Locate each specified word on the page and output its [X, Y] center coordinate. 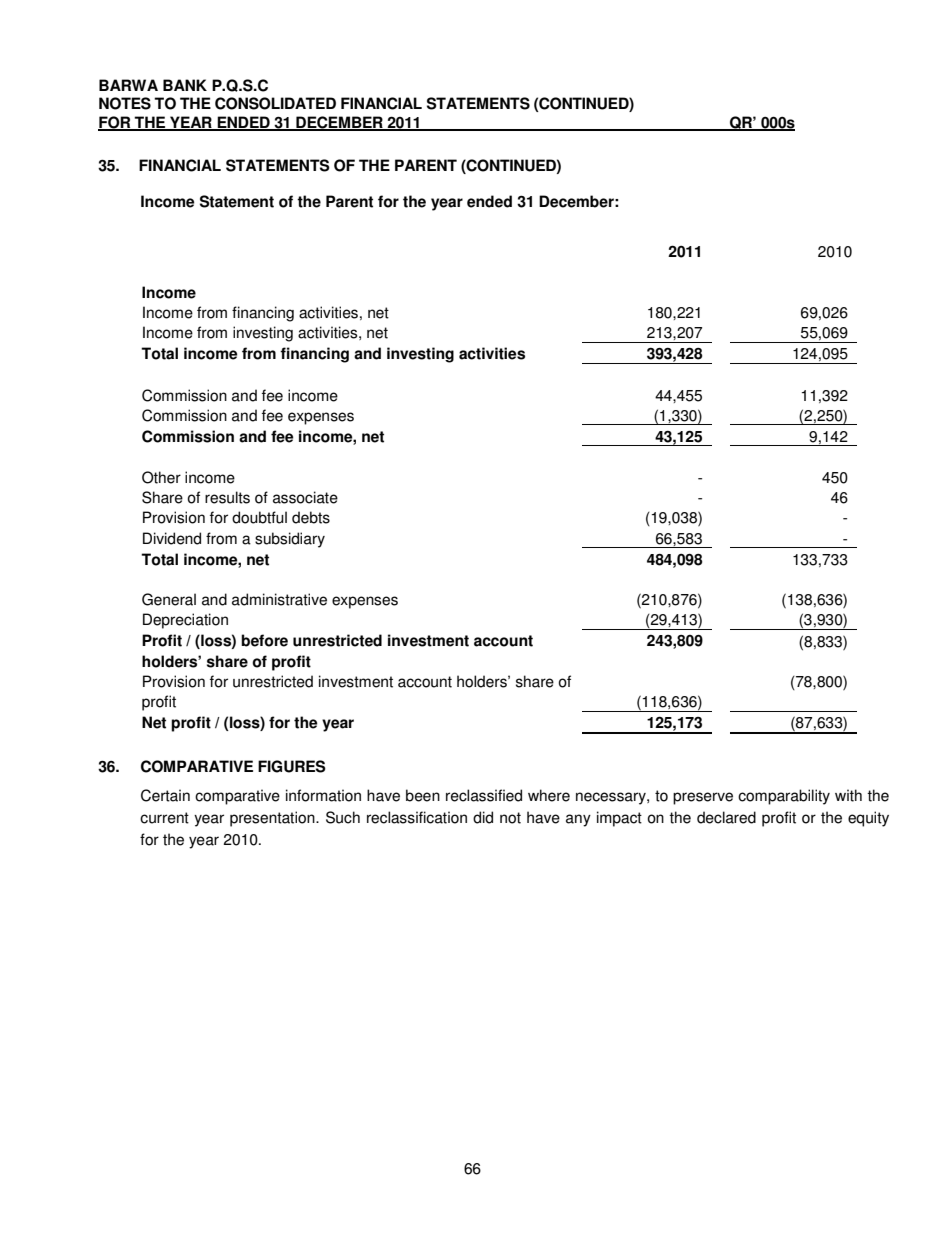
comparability [784, 797]
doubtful [259, 517]
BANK [185, 85]
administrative [279, 599]
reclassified [484, 795]
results [227, 497]
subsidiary [290, 540]
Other [161, 477]
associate [305, 497]
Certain [165, 795]
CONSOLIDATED [275, 103]
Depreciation [185, 621]
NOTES [125, 103]
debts [311, 517]
